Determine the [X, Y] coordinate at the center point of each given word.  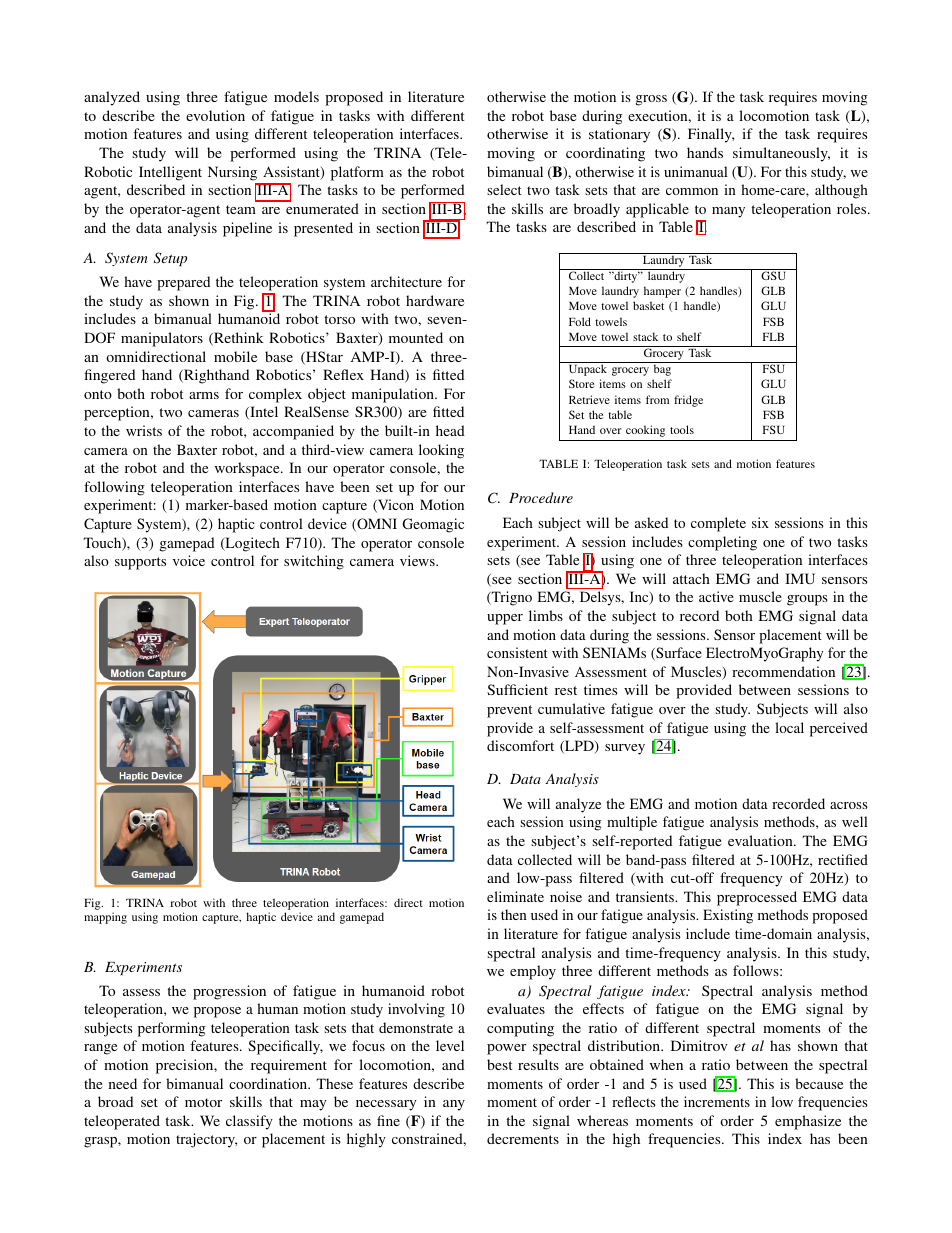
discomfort [520, 745]
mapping [105, 918]
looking [441, 451]
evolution [215, 115]
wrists [144, 430]
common [692, 191]
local [789, 727]
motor [203, 1102]
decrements [523, 1138]
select [504, 189]
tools [682, 429]
